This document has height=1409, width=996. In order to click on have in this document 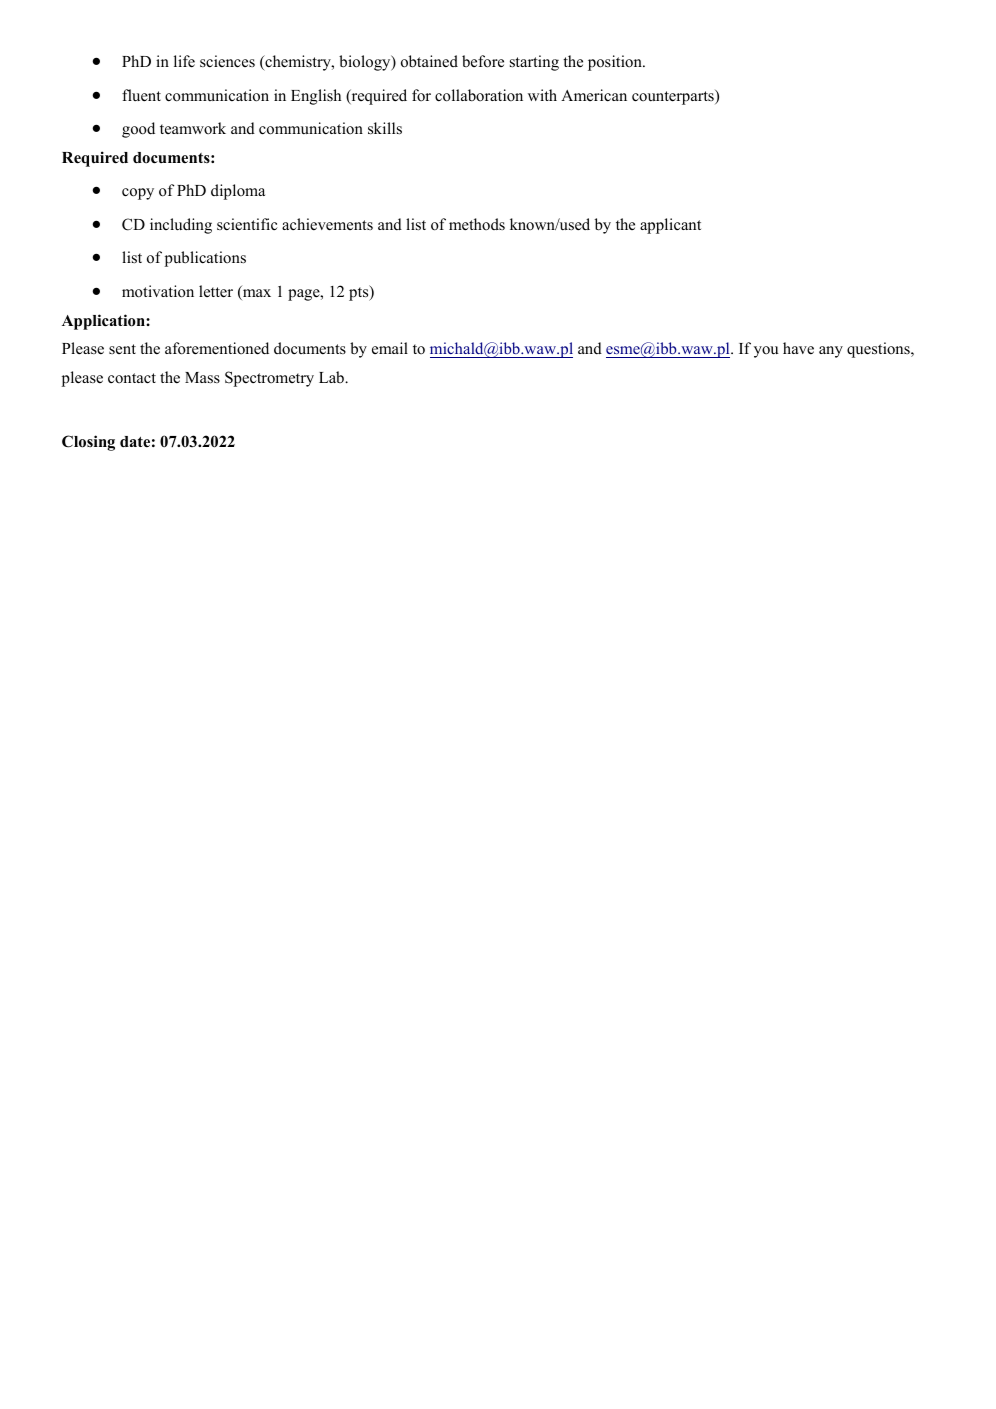, I will do `click(798, 348)`.
